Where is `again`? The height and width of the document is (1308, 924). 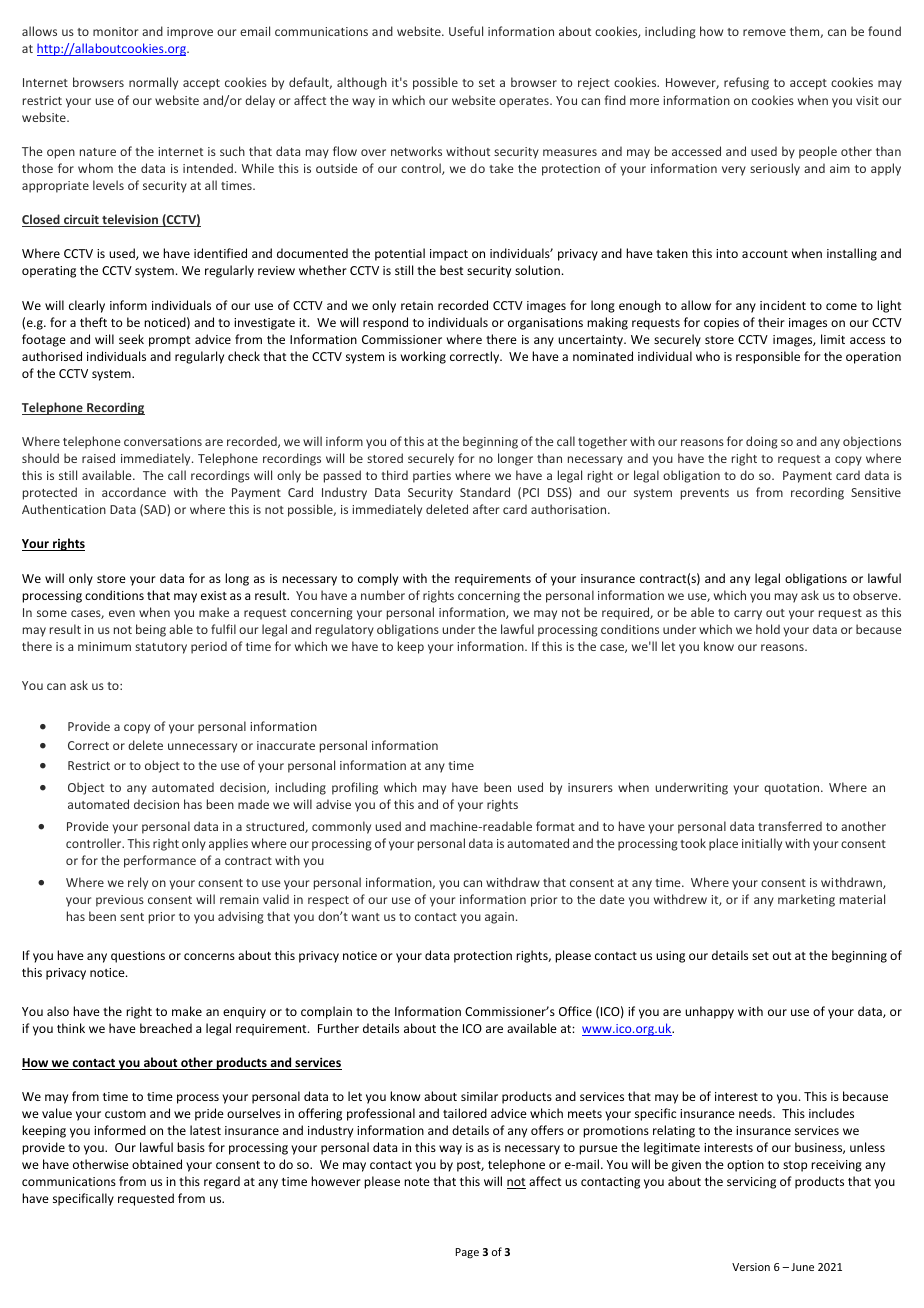
again is located at coordinates (499, 918).
